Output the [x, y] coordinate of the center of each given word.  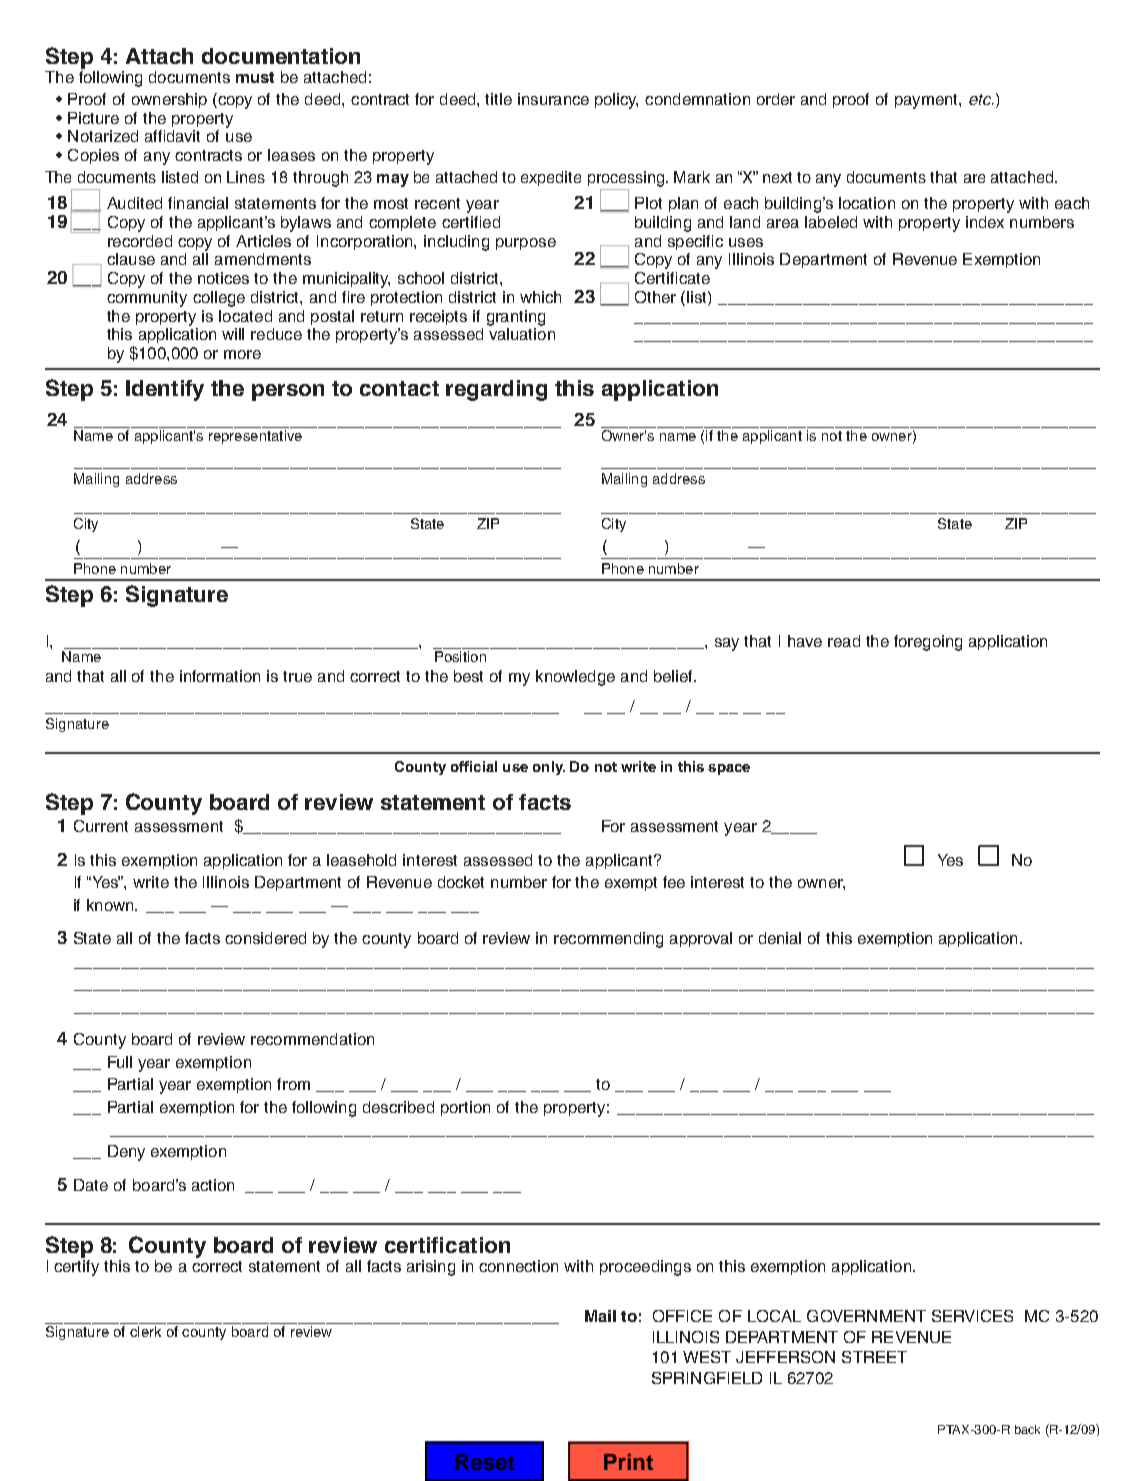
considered [265, 938]
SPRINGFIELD [707, 1378]
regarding [496, 390]
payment [927, 101]
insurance [553, 99]
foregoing [928, 643]
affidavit [172, 136]
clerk [145, 1331]
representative [255, 437]
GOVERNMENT [866, 1316]
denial [780, 938]
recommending [608, 940]
